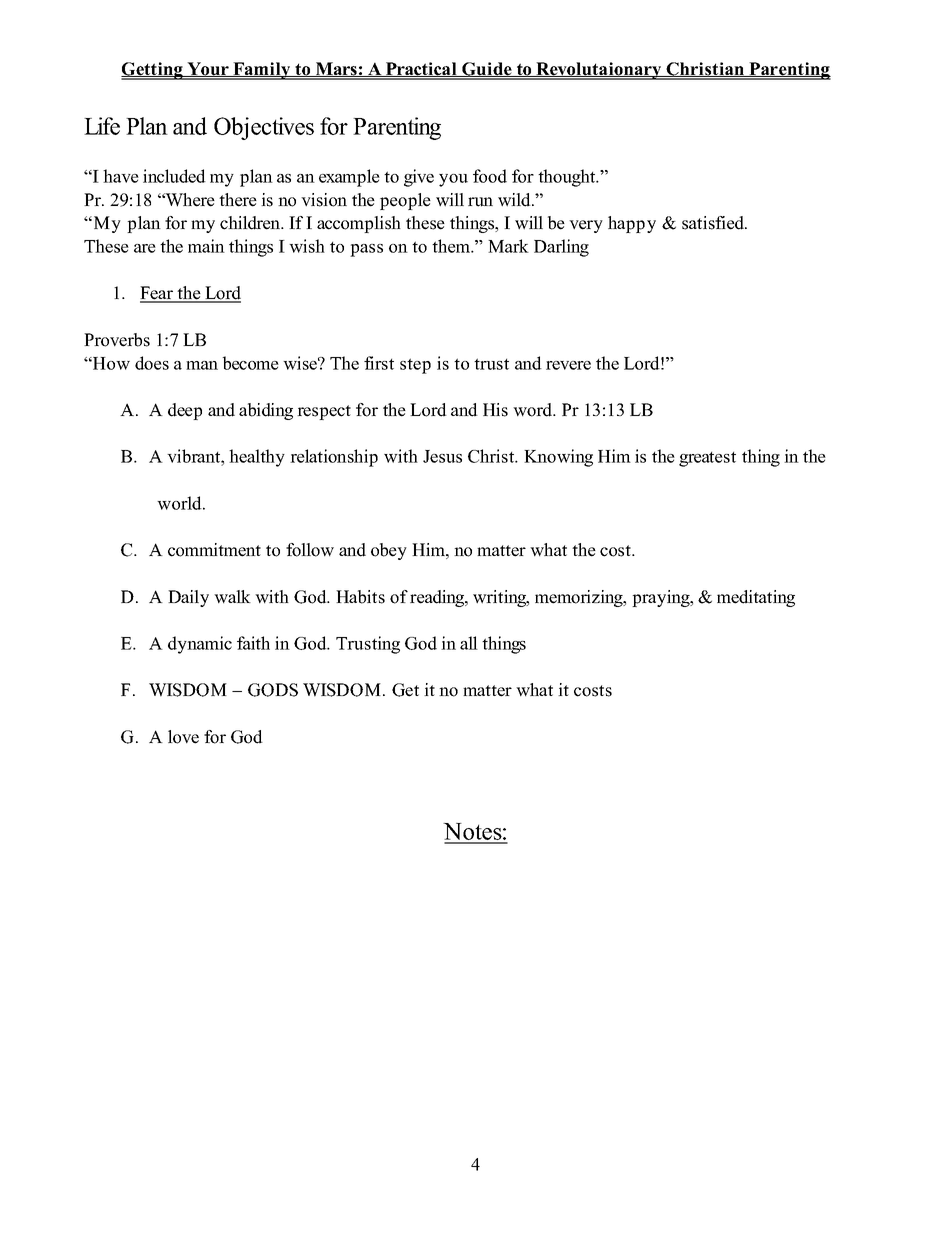  What do you see at coordinates (469, 643) in the document?
I see `all` at bounding box center [469, 643].
